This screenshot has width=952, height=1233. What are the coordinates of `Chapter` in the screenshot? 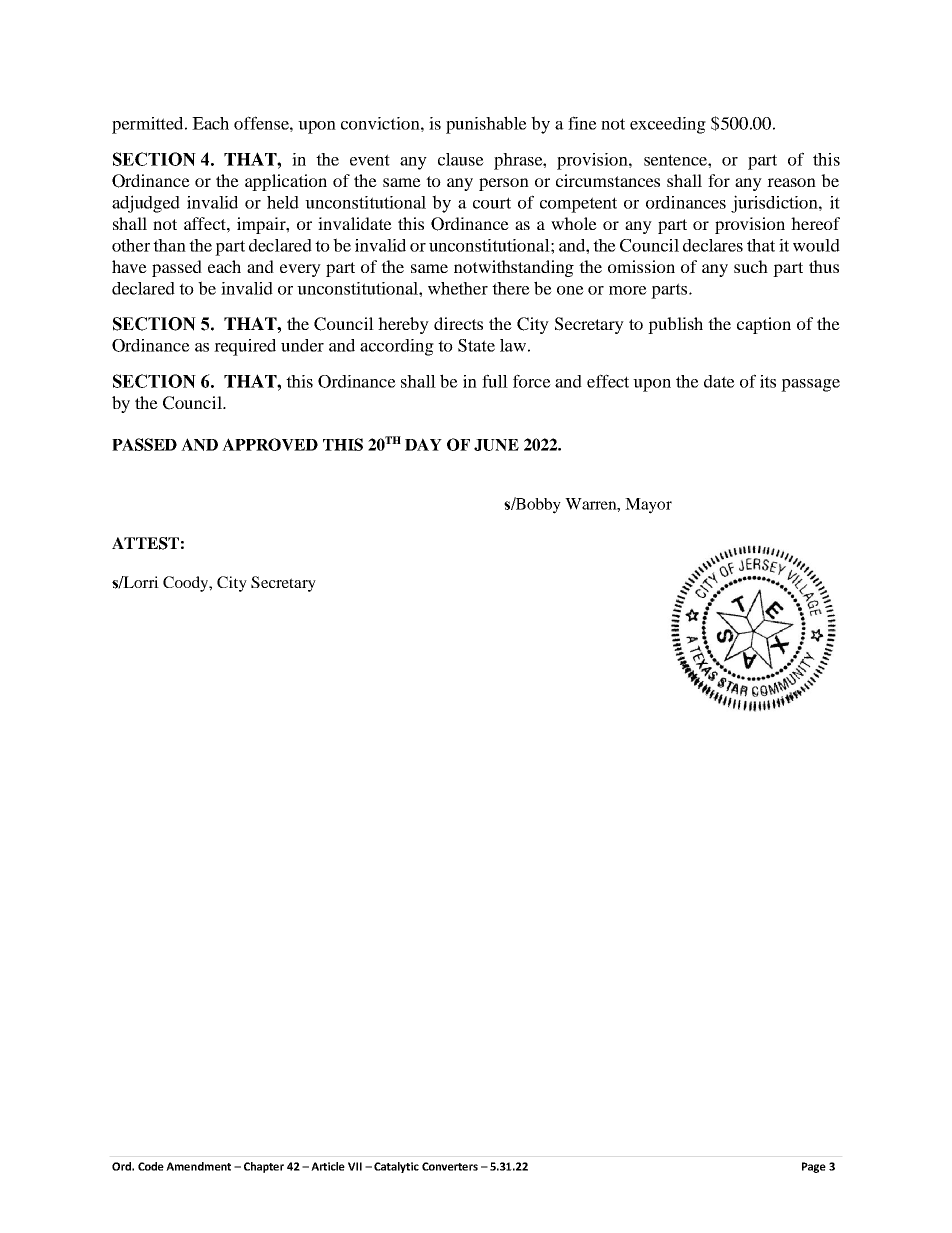 It's located at (264, 1167).
